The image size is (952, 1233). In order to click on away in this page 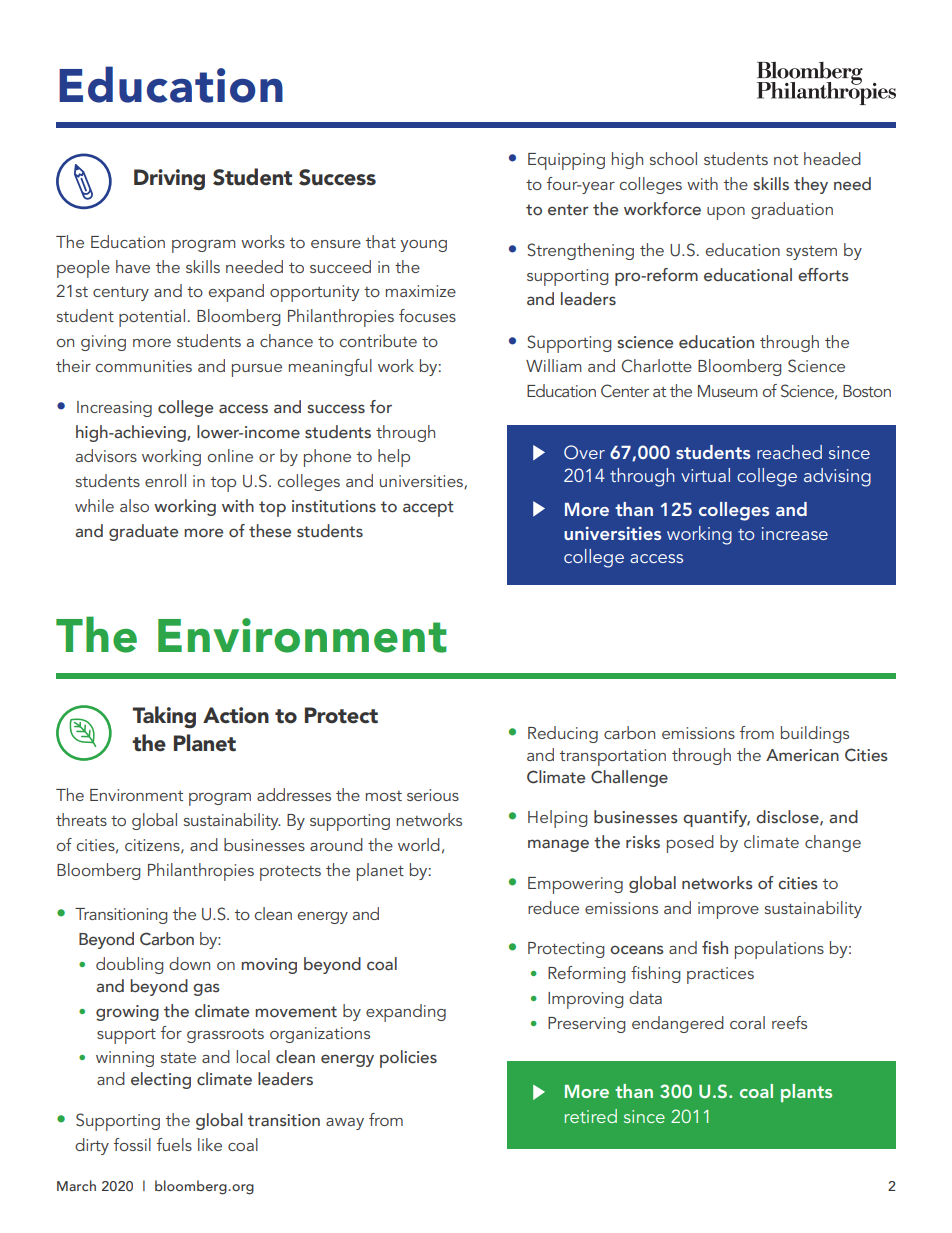, I will do `click(345, 1124)`.
